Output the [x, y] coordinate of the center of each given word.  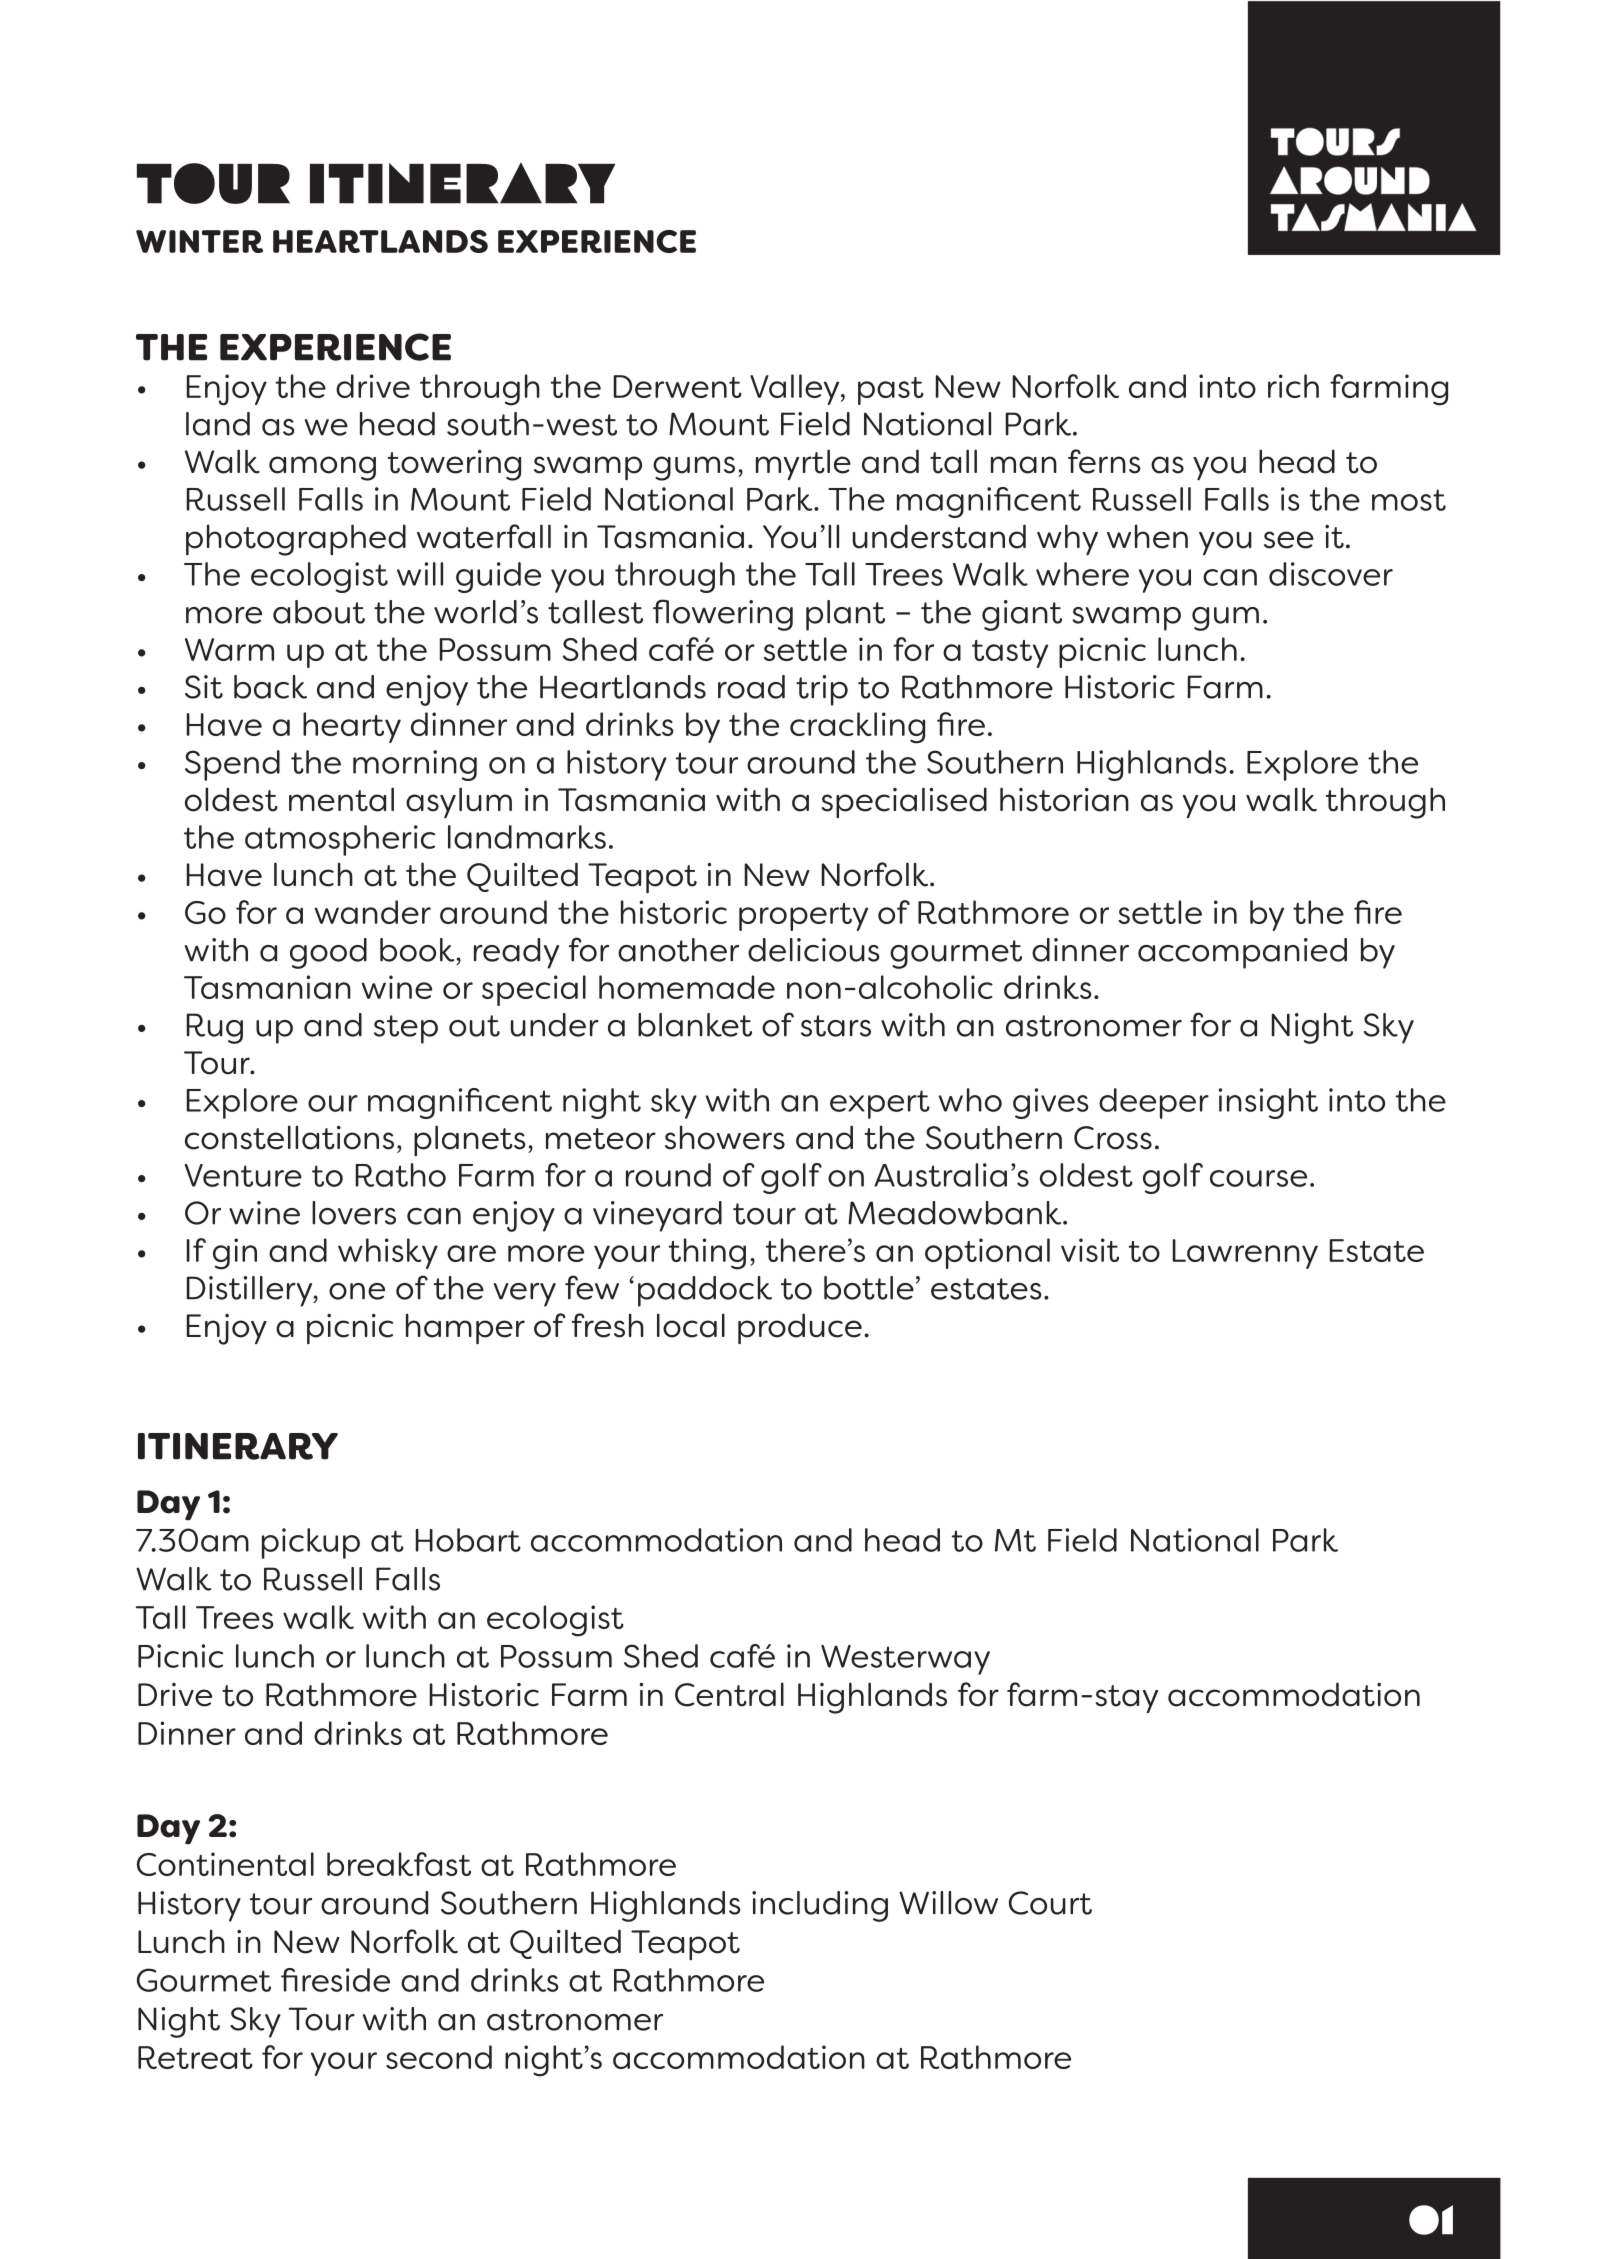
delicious [814, 950]
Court [1050, 1903]
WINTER [199, 241]
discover [1331, 574]
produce [800, 1328]
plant [845, 615]
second [439, 2057]
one [357, 1291]
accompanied [1242, 953]
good [328, 953]
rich [1293, 386]
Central [729, 1694]
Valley [796, 389]
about [319, 612]
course [1258, 1178]
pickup [311, 1543]
